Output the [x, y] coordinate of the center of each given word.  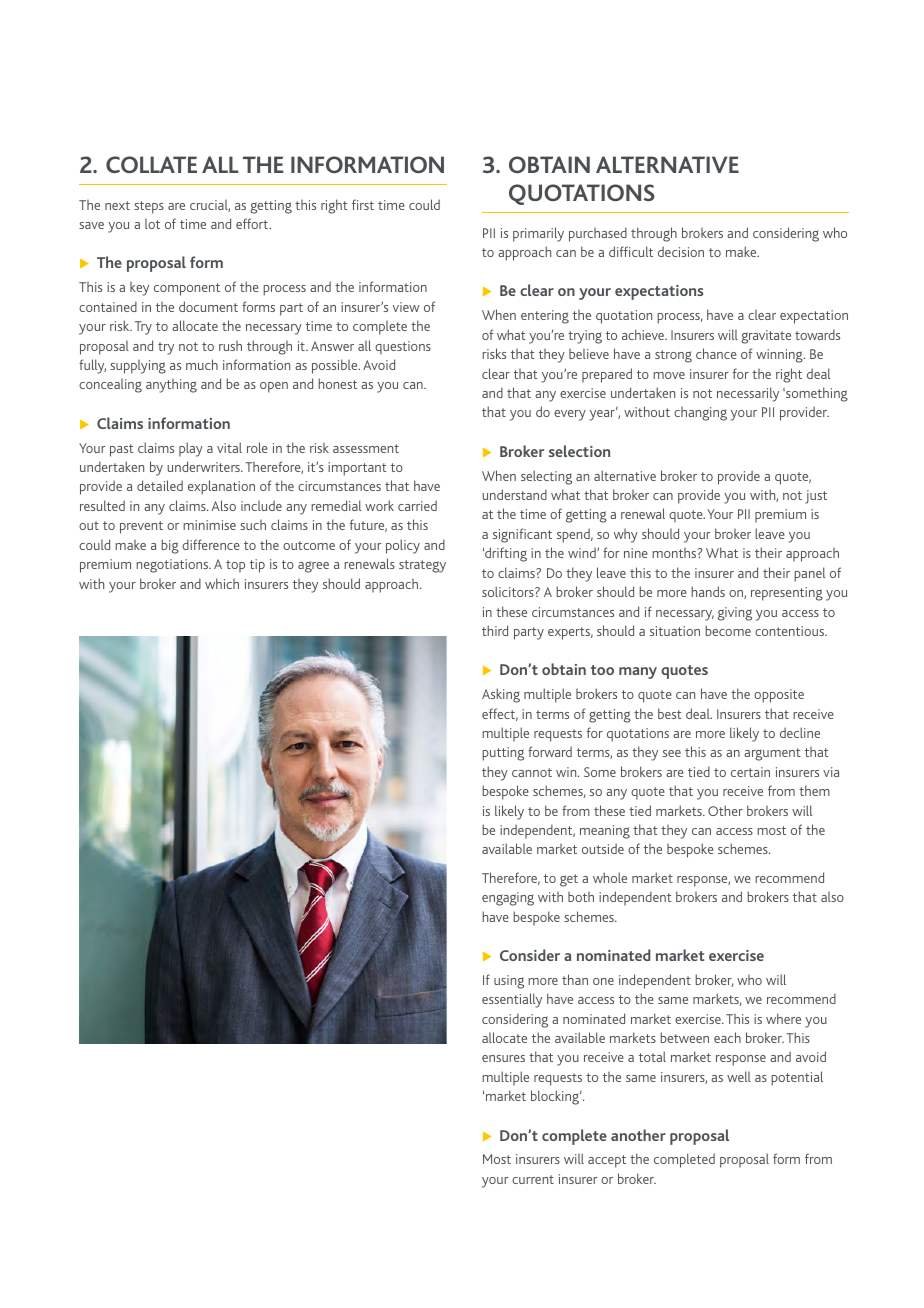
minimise [209, 525]
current [533, 1179]
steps [149, 207]
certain [750, 772]
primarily [538, 234]
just [816, 497]
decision [681, 251]
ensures [503, 1058]
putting [503, 754]
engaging [508, 899]
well [739, 1076]
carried [417, 505]
